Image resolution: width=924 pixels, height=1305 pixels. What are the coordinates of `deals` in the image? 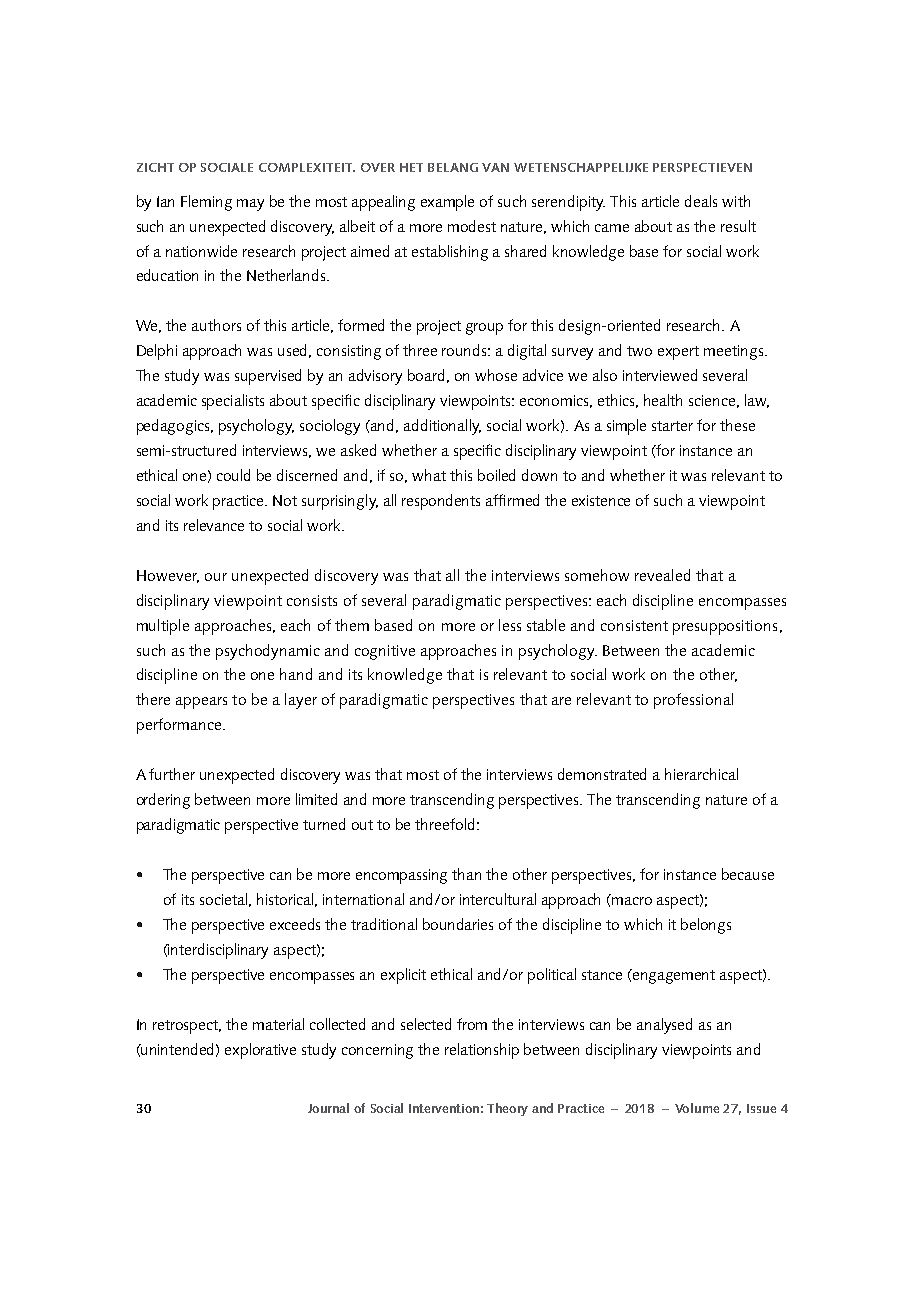 It's located at (701, 201).
